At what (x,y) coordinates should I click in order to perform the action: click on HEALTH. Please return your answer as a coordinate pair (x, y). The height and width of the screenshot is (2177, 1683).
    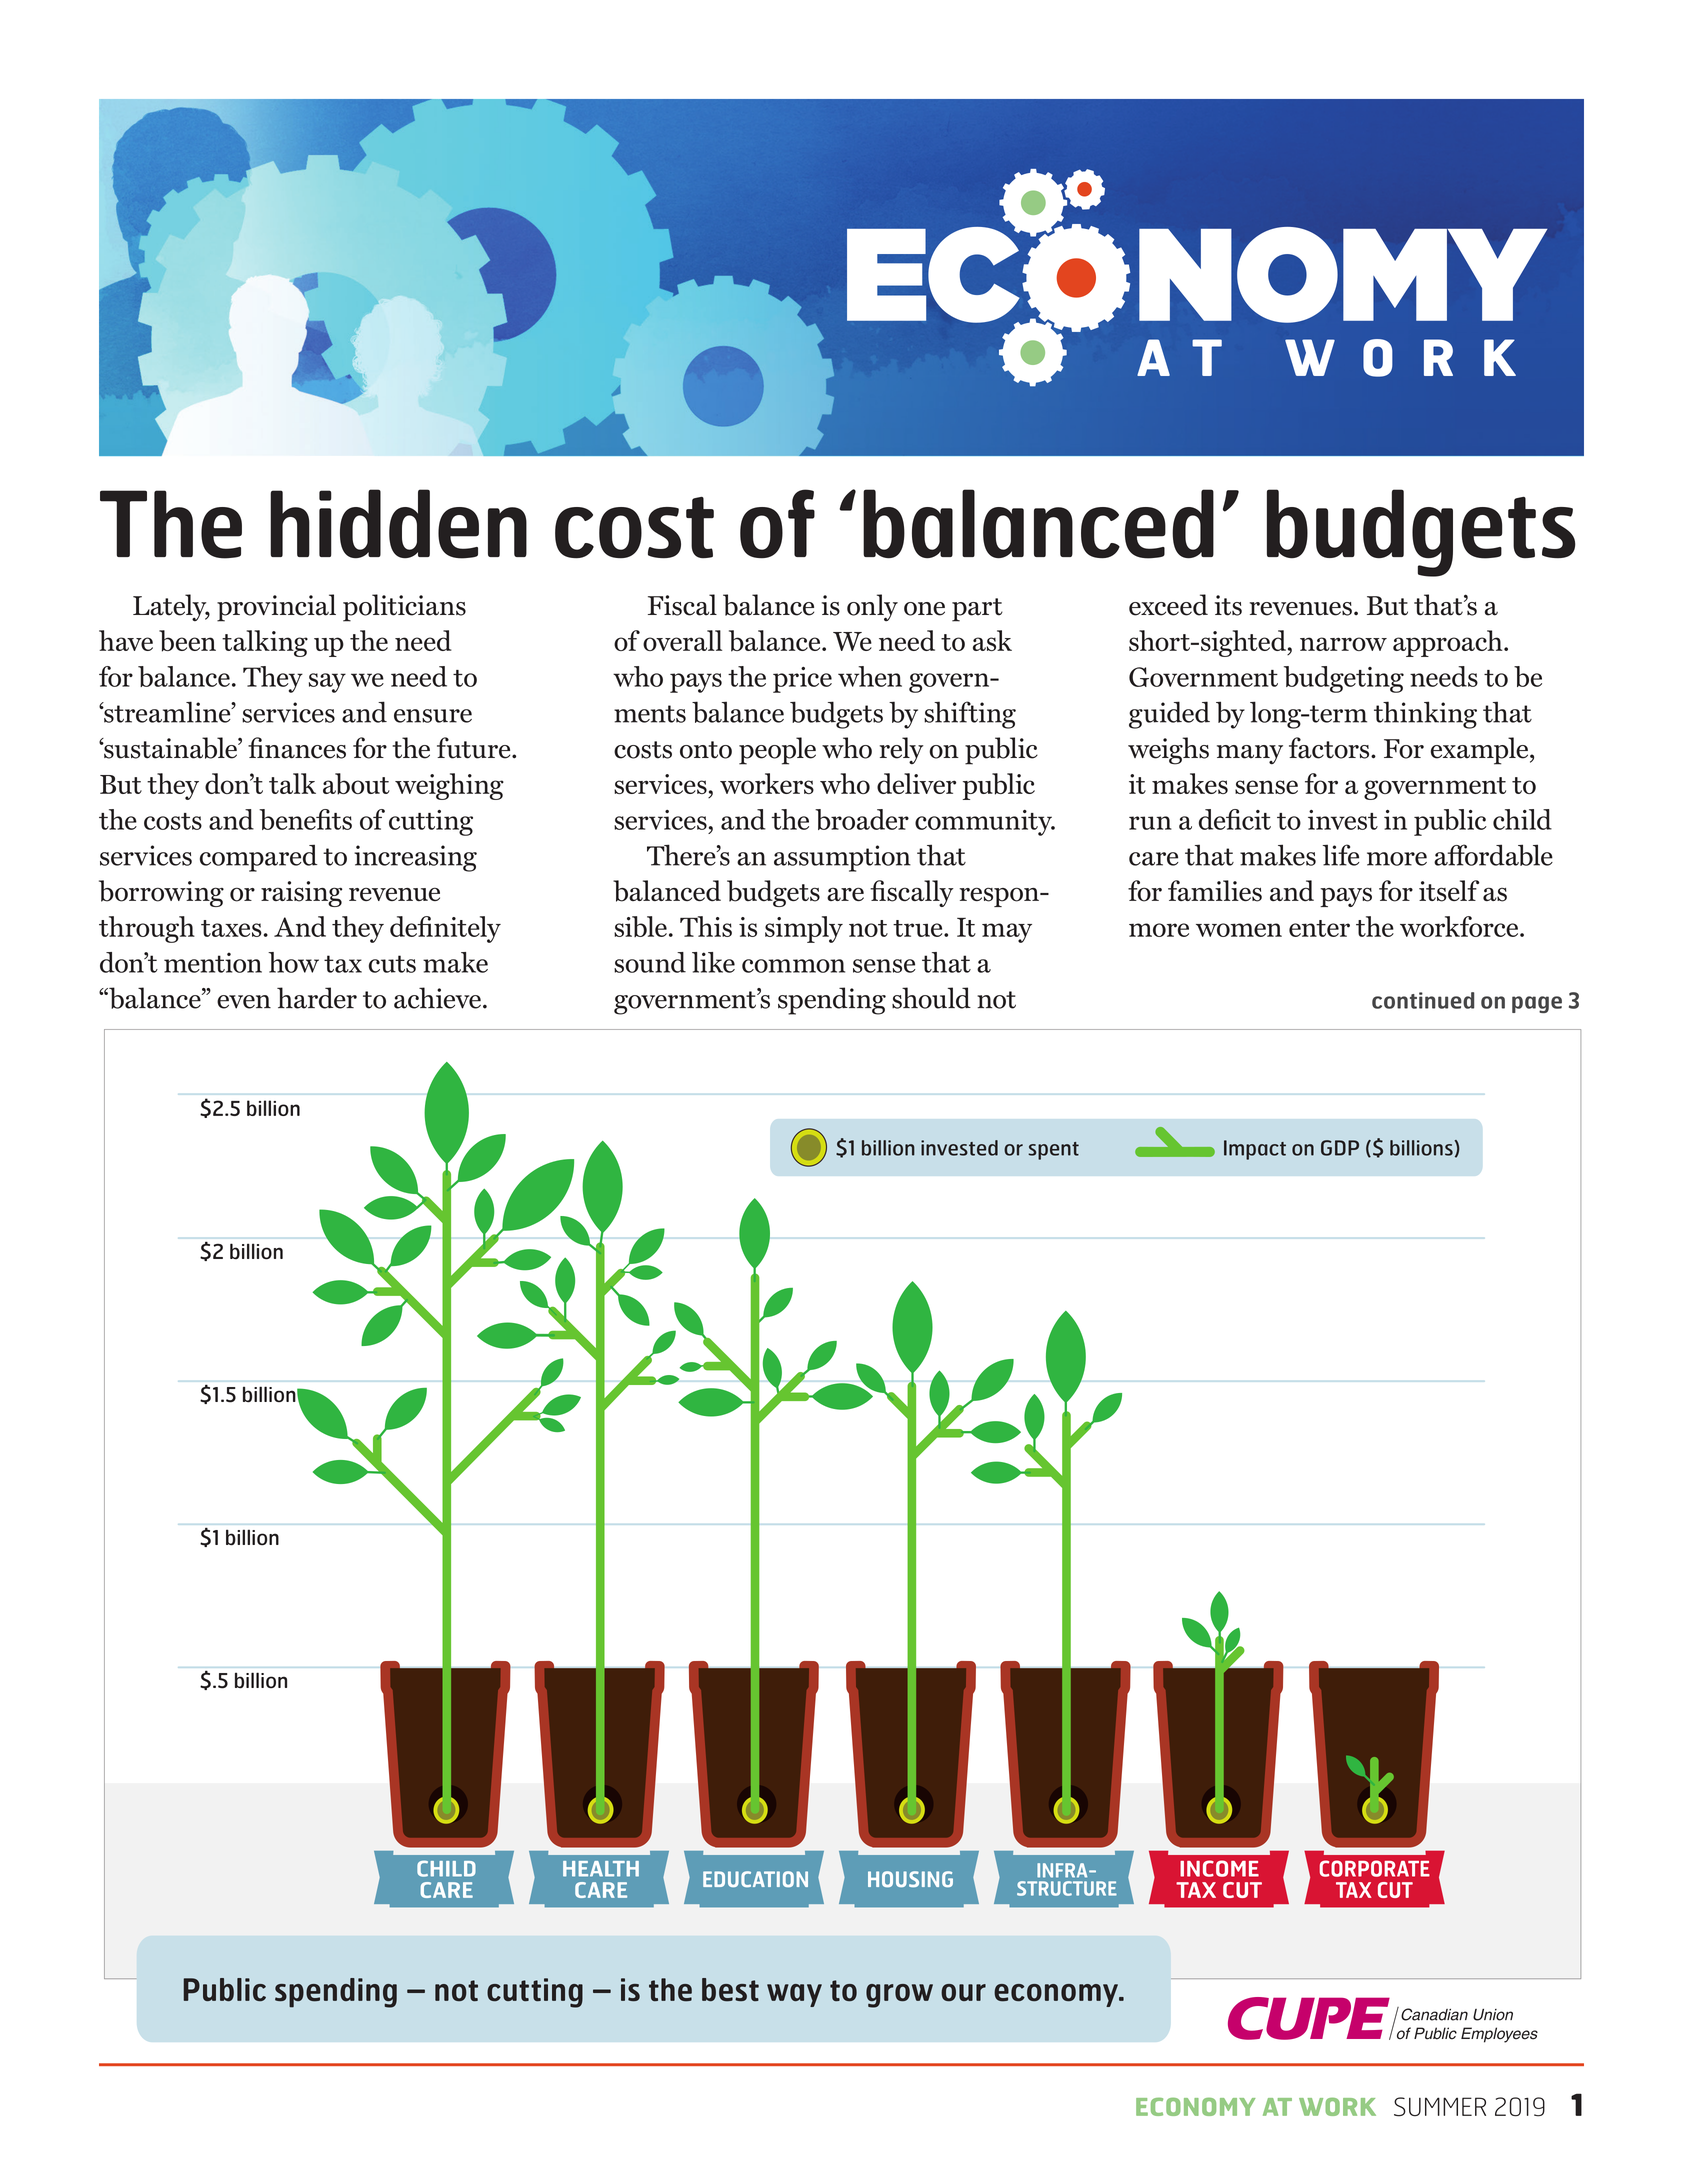
    Looking at the image, I should click on (601, 1869).
